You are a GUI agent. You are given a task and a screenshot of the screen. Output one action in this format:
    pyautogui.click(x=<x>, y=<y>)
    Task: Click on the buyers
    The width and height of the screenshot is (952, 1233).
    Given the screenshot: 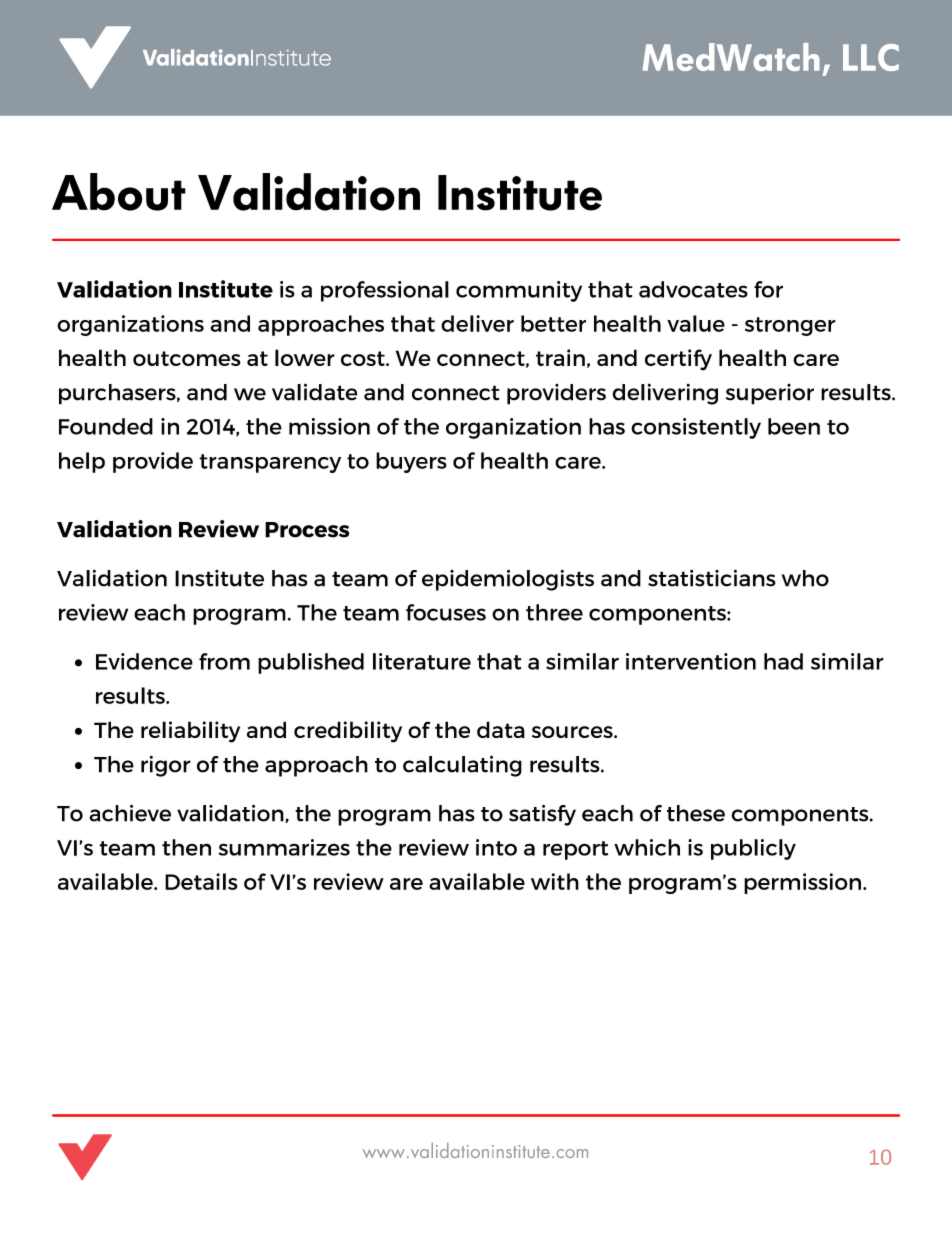 What is the action you would take?
    pyautogui.click(x=411, y=462)
